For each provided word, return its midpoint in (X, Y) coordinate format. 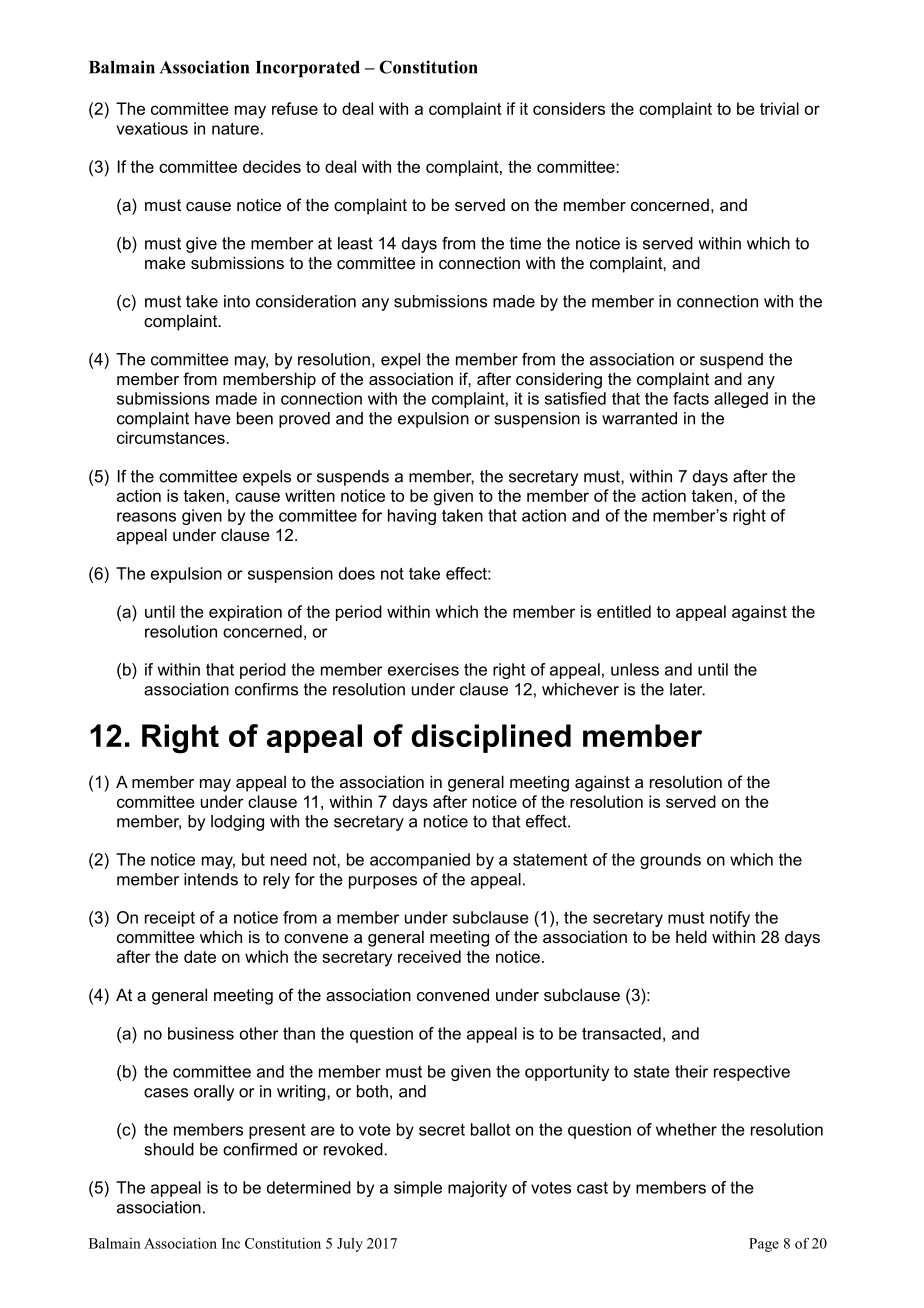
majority (477, 1189)
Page (764, 1245)
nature (235, 129)
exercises (423, 669)
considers (569, 108)
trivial (779, 108)
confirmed (260, 1149)
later (687, 689)
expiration (245, 613)
